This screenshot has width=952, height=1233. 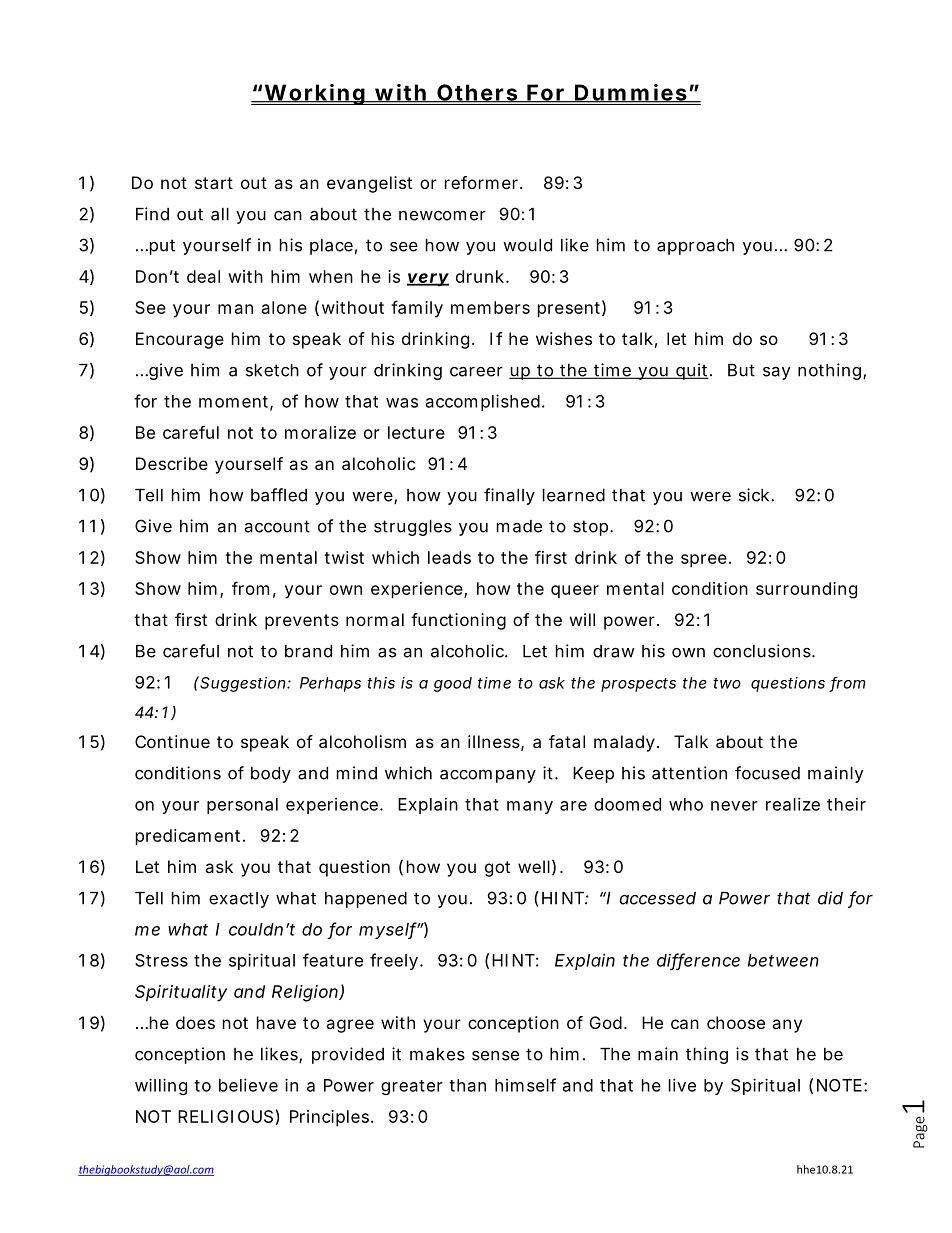 I want to click on body, so click(x=271, y=775).
